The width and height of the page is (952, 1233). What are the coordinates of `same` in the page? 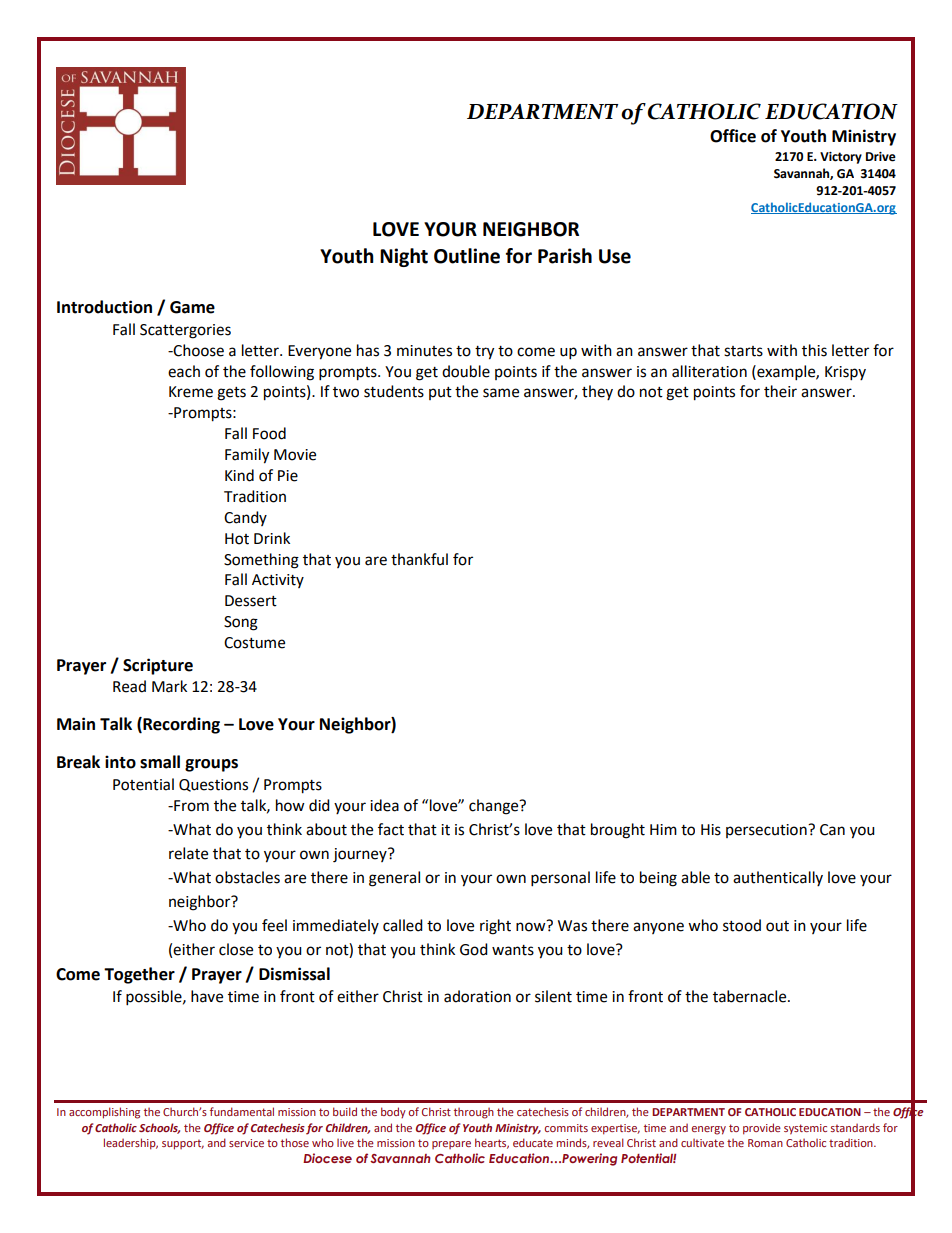 It's located at (501, 393).
